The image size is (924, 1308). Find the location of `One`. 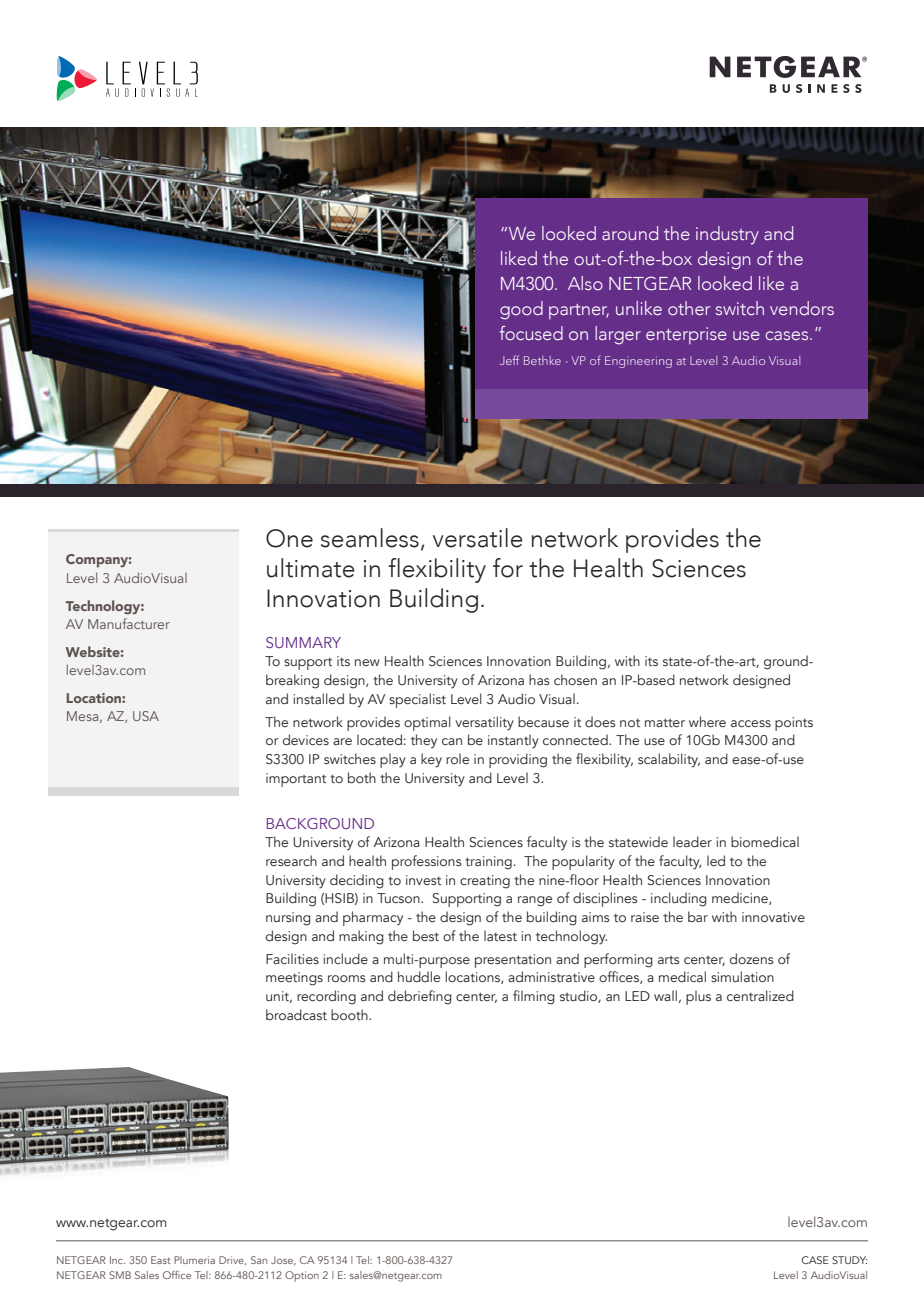

One is located at coordinates (289, 538).
